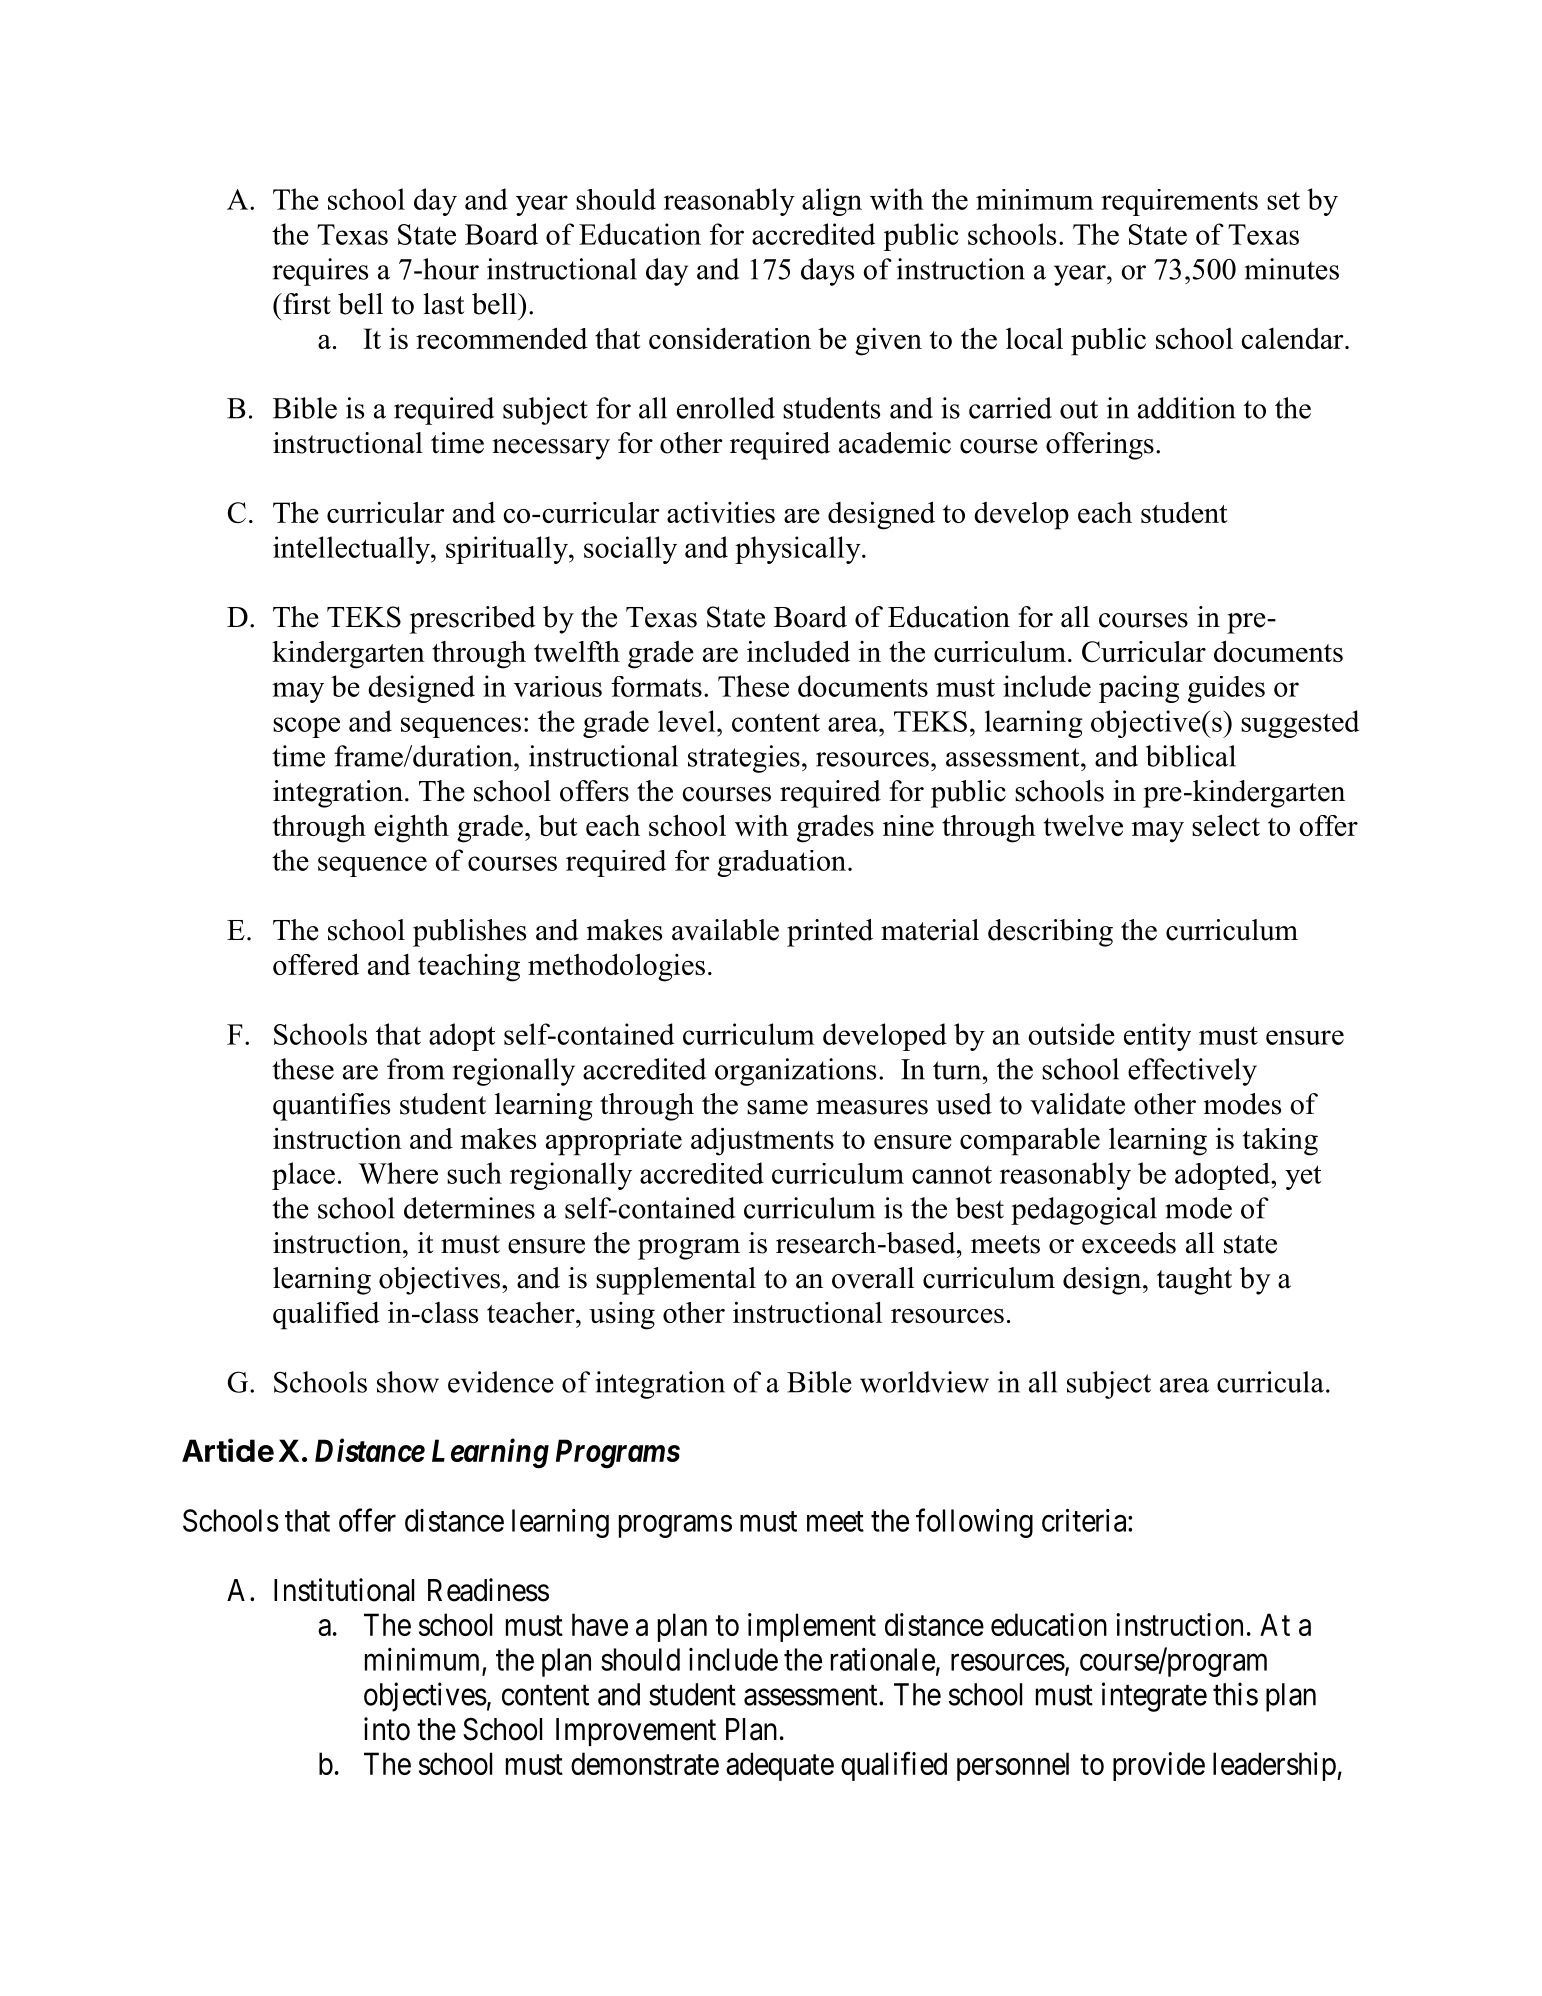 This document has height=1996, width=1542. I want to click on requirements, so click(1179, 202).
